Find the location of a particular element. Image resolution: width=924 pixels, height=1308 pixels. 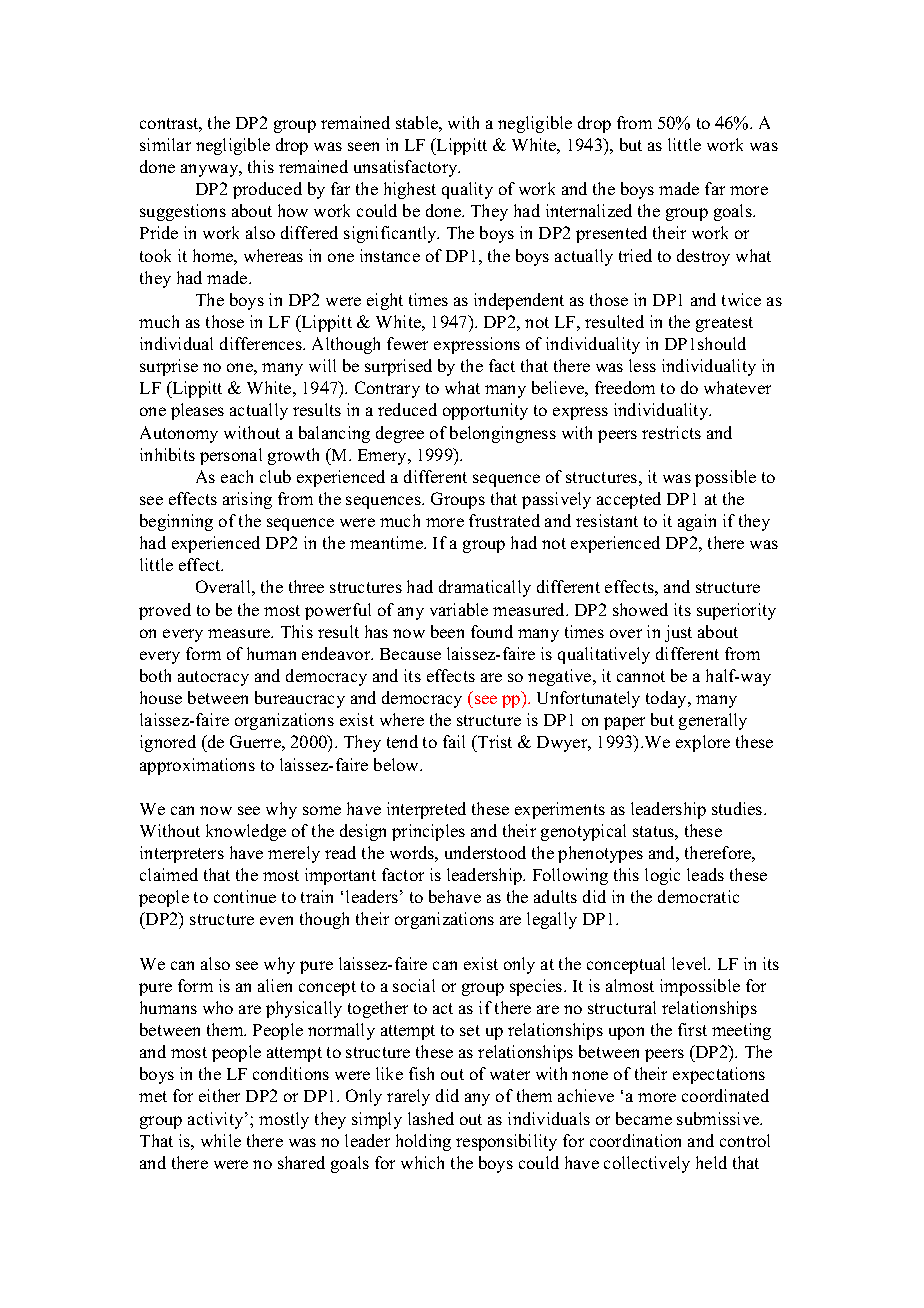

lashed is located at coordinates (431, 1118).
